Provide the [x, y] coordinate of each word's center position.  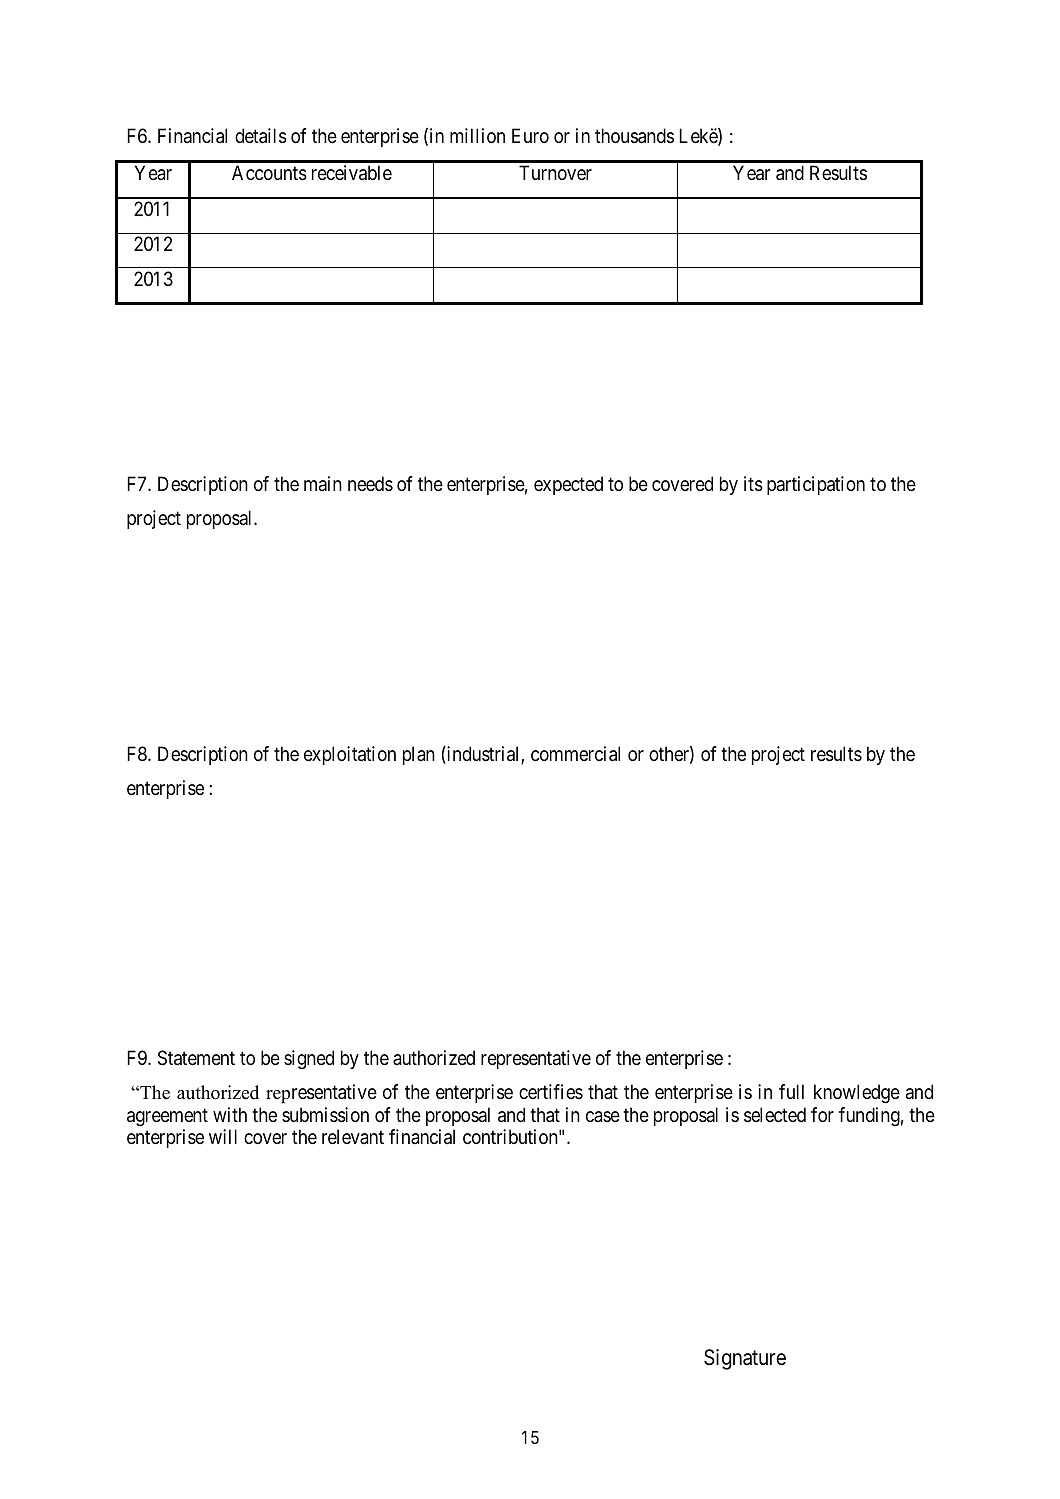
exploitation [350, 755]
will [223, 1136]
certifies [551, 1091]
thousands [634, 136]
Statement [196, 1058]
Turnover [555, 172]
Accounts [269, 173]
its [753, 484]
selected [775, 1115]
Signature [745, 1359]
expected [568, 485]
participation [816, 485]
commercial [575, 754]
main [323, 483]
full [791, 1091]
